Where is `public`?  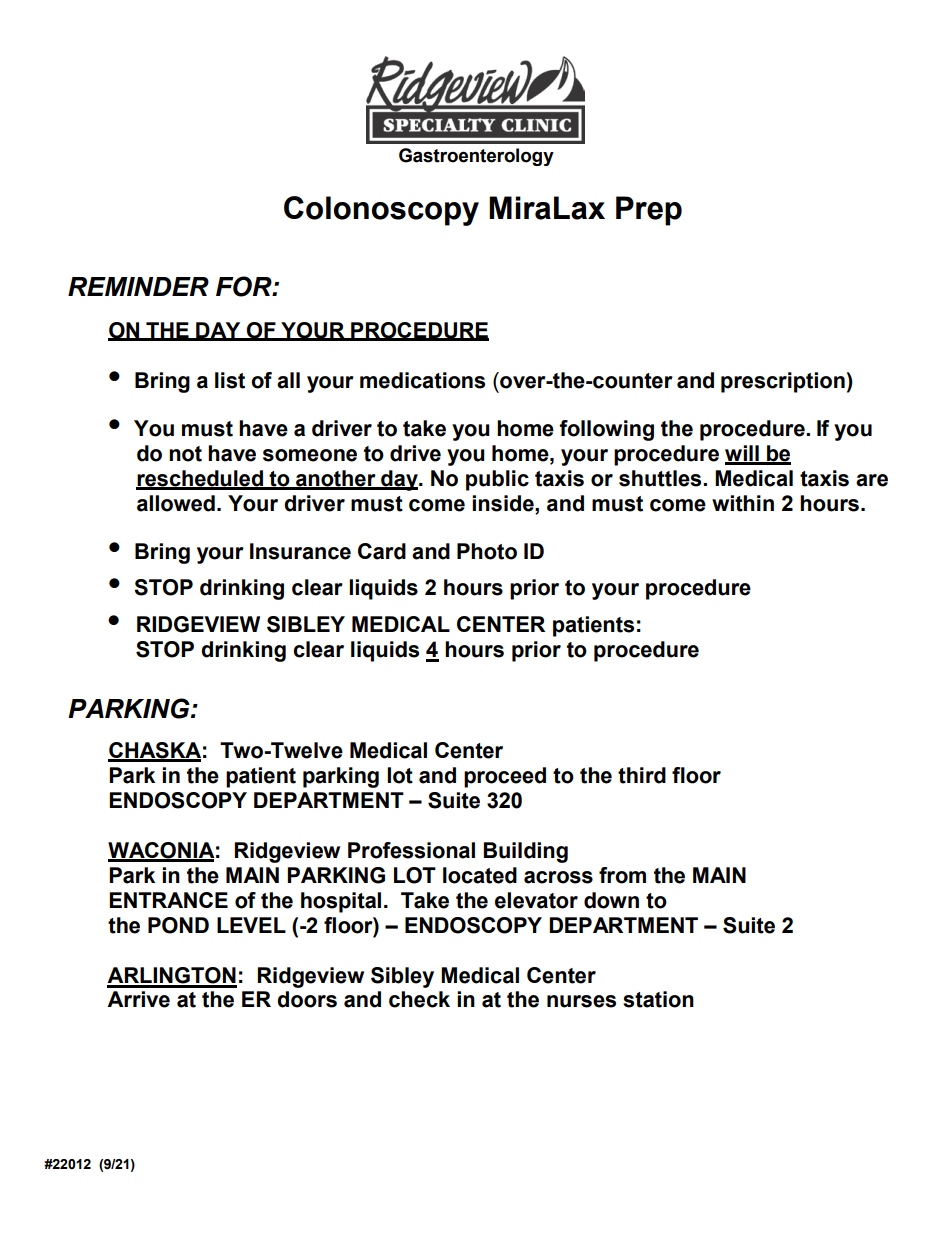 public is located at coordinates (497, 480).
